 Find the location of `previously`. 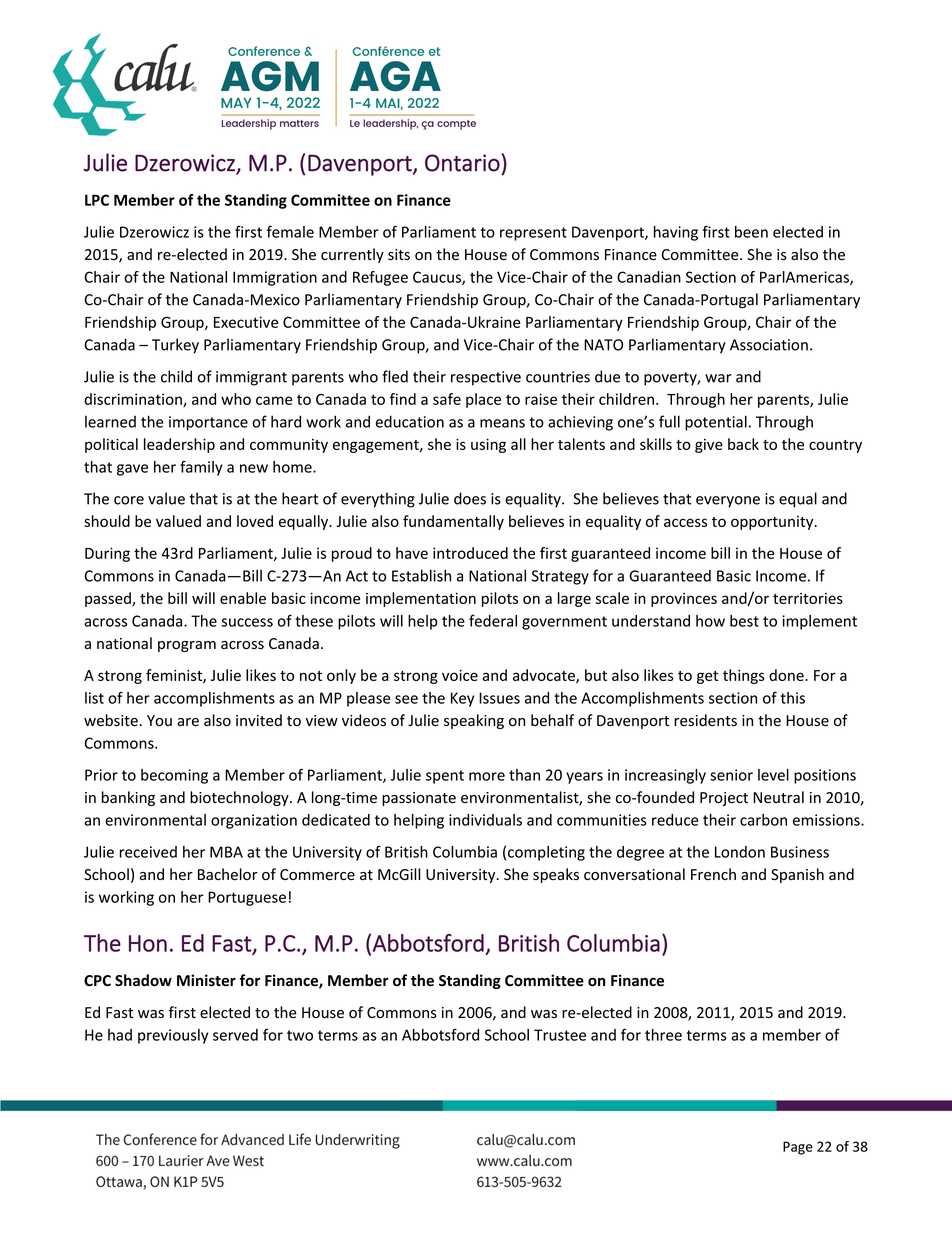

previously is located at coordinates (173, 1036).
